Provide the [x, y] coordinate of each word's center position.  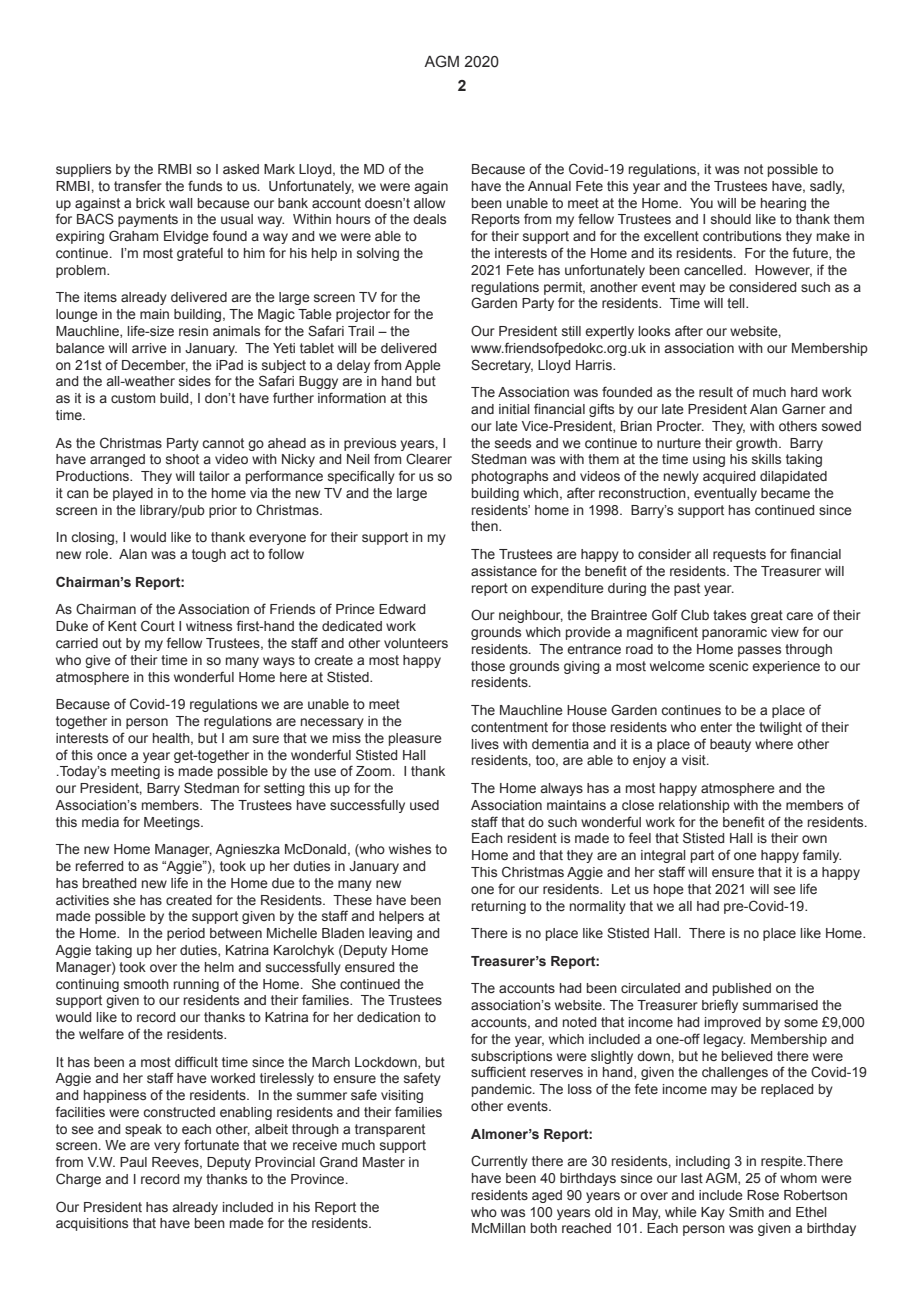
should [731, 219]
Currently [499, 1162]
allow [429, 203]
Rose [763, 1195]
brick [150, 203]
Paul [133, 1162]
